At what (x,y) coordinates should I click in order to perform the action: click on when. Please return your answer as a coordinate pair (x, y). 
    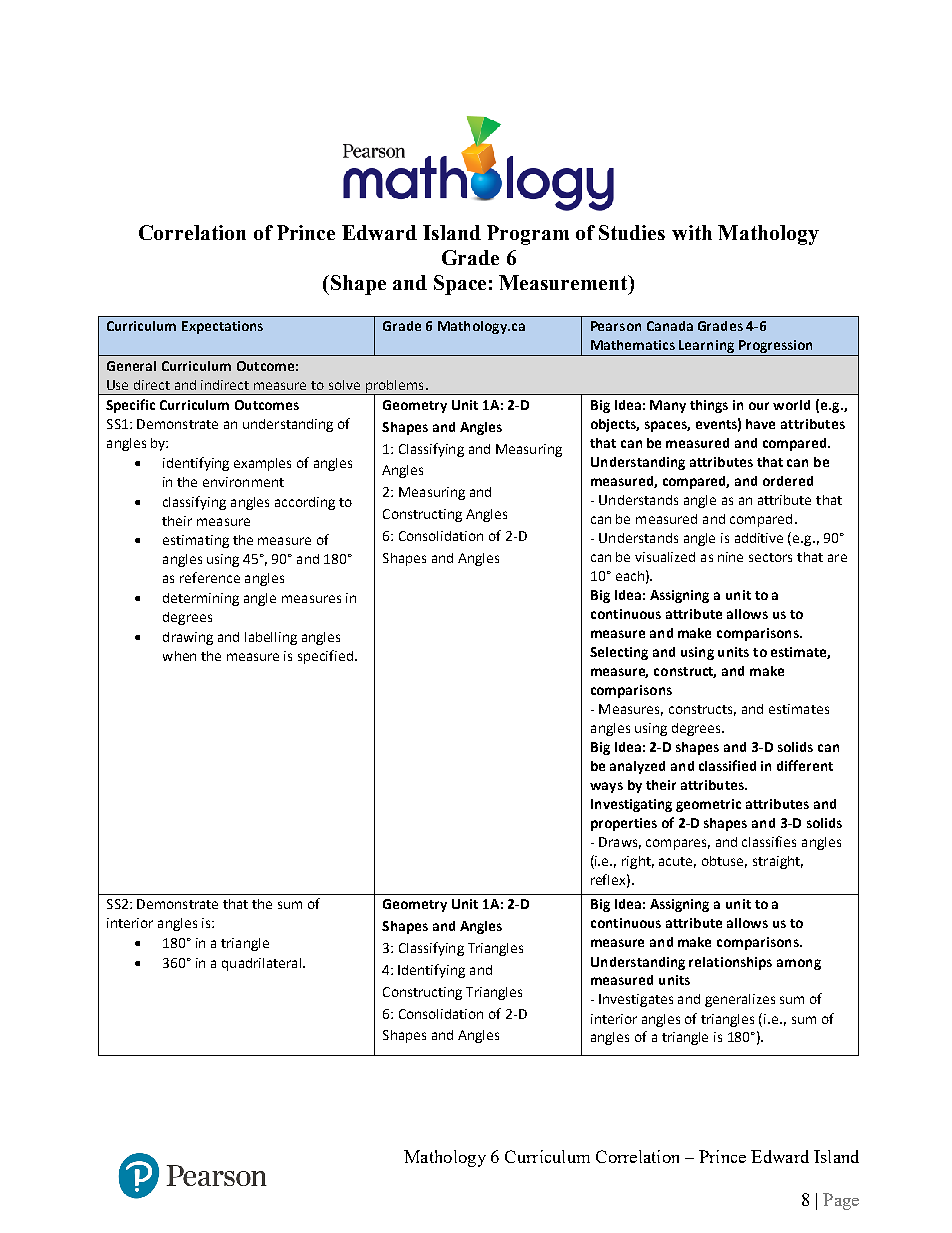
    Looking at the image, I should click on (179, 656).
